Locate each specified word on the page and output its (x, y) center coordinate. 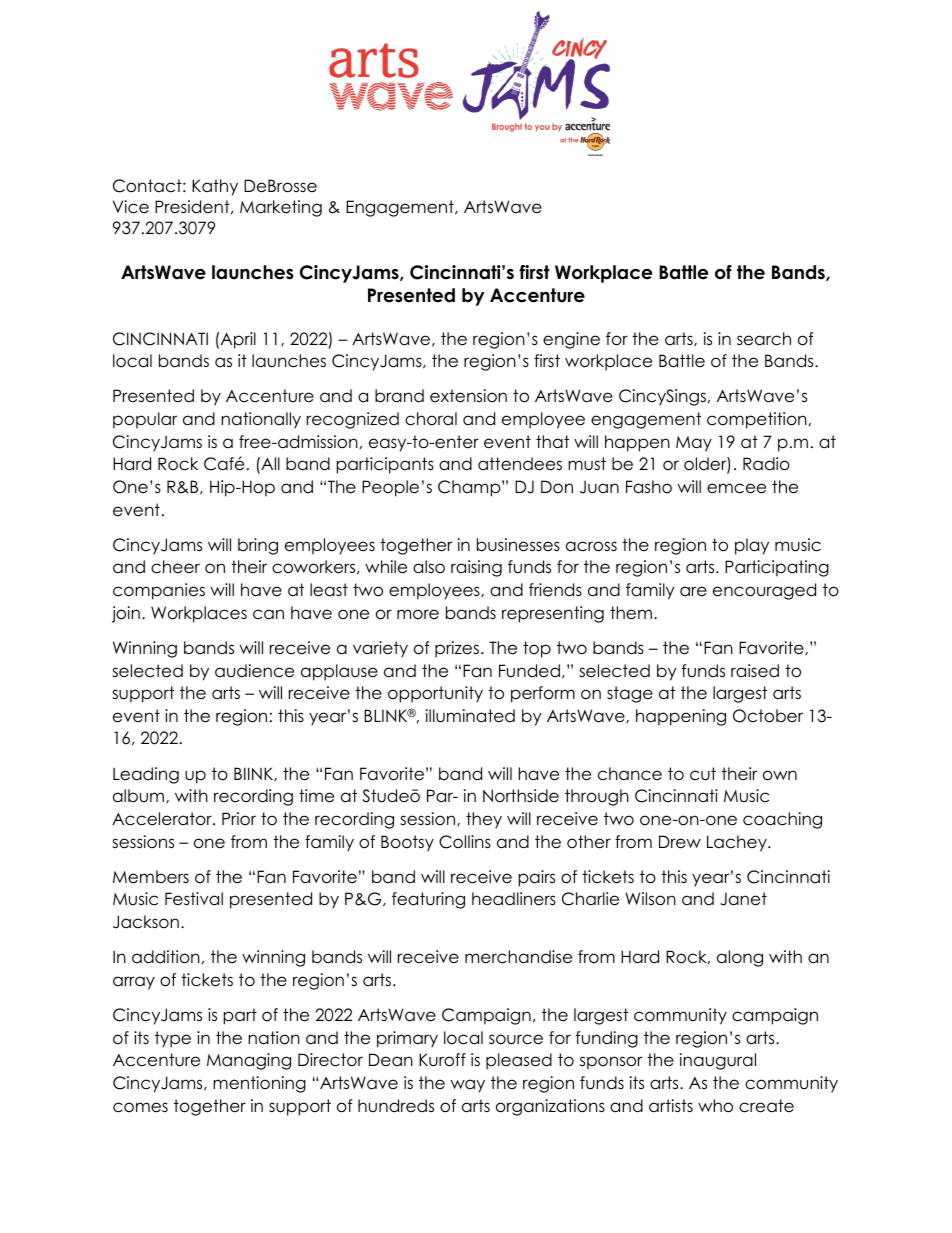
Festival (194, 899)
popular (145, 420)
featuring (428, 900)
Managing (249, 1061)
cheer (175, 567)
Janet (743, 899)
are (693, 591)
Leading (146, 775)
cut (703, 774)
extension (468, 396)
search (764, 339)
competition (758, 420)
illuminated (470, 716)
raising (476, 568)
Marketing (281, 208)
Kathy (215, 187)
